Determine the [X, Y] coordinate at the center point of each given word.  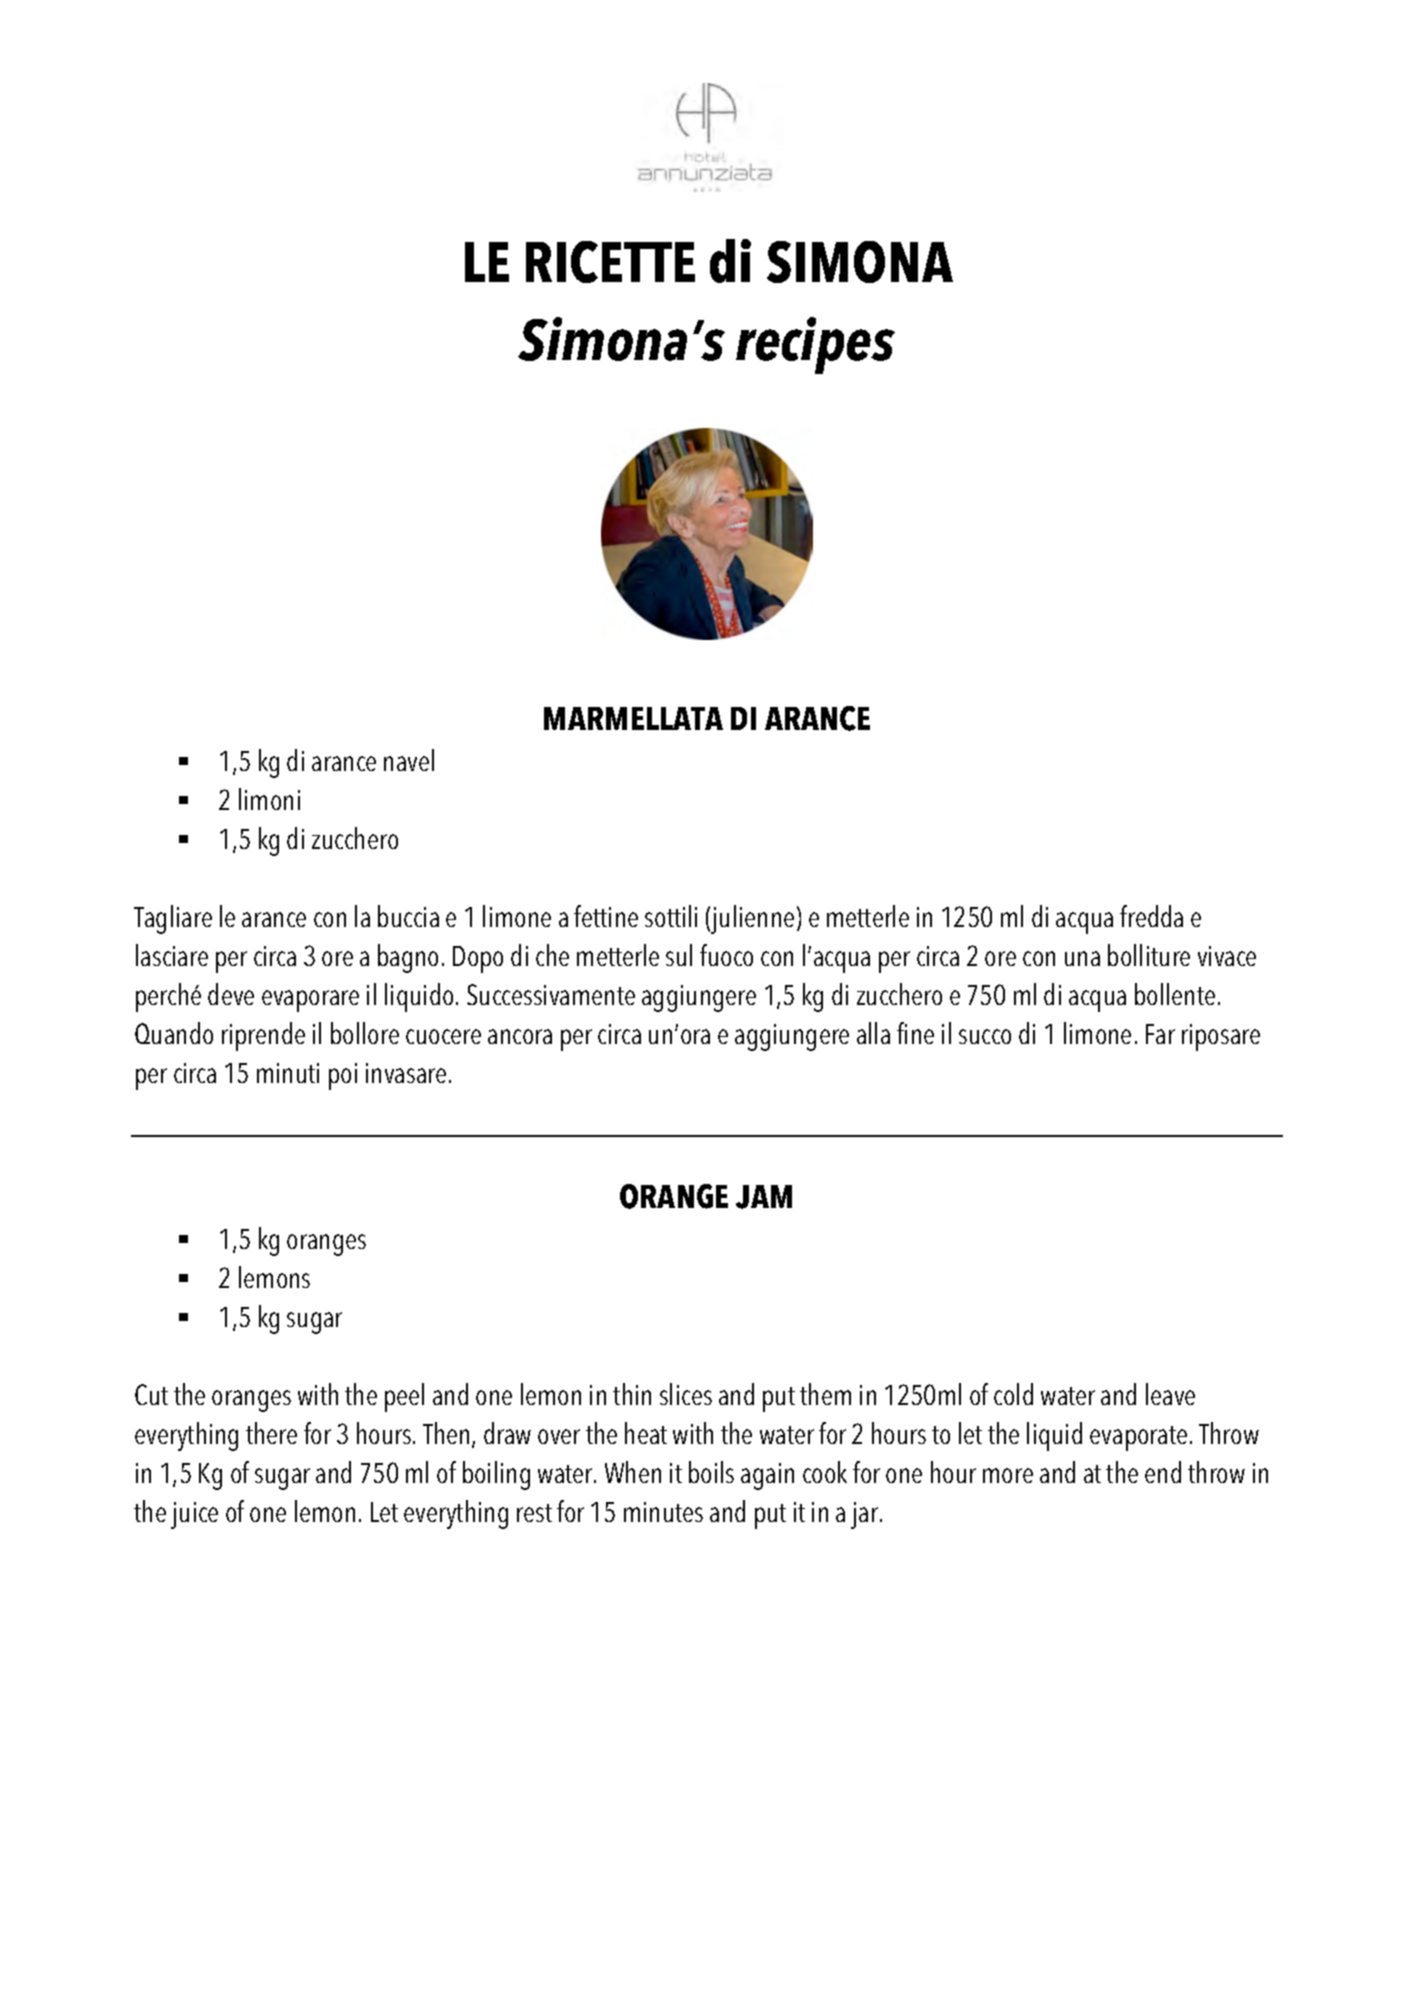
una [1082, 958]
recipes [815, 345]
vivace [1227, 956]
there [271, 1433]
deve [231, 994]
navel [409, 760]
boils [711, 1472]
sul [679, 955]
